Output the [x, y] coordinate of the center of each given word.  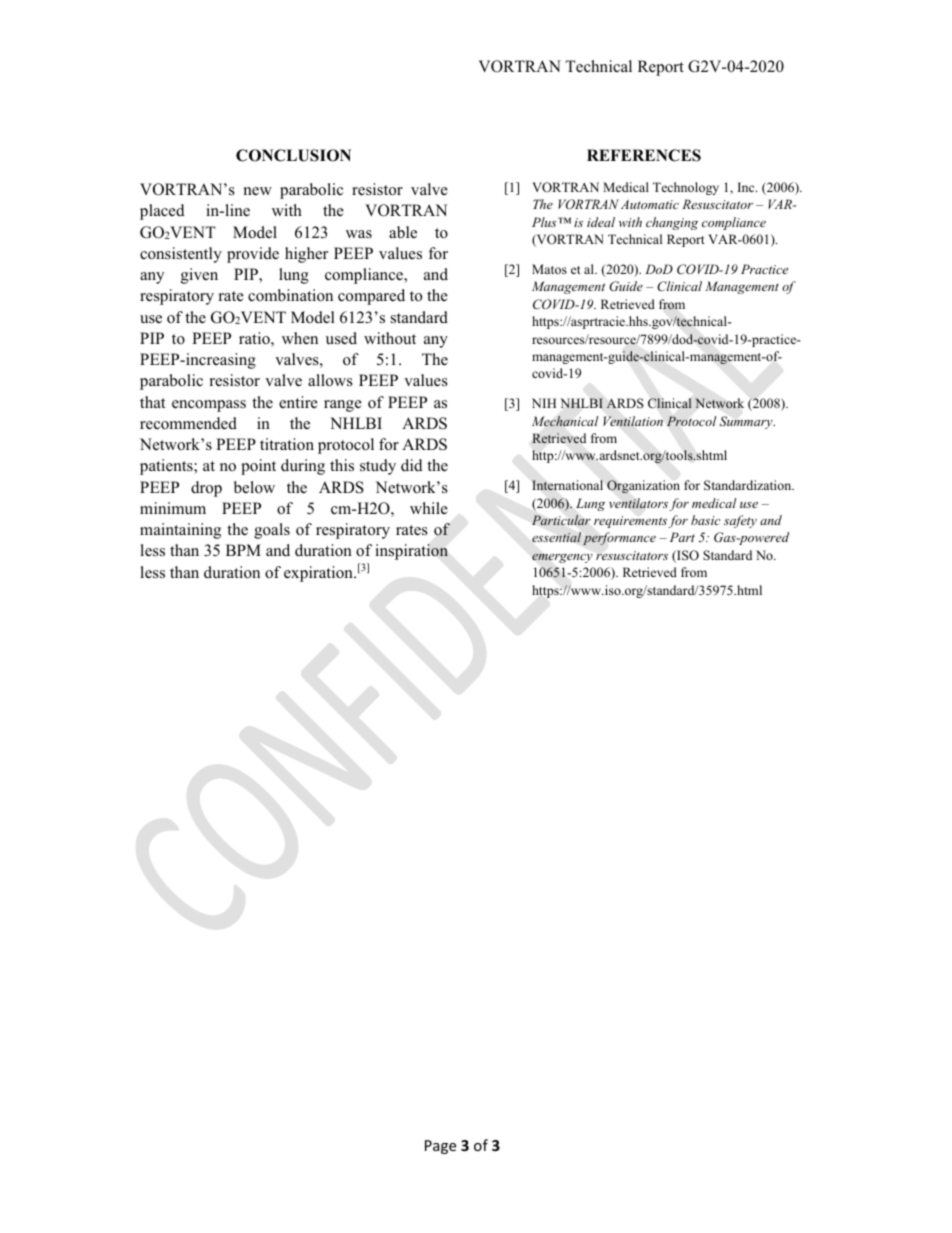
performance [619, 538]
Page [440, 1147]
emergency [562, 558]
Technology [686, 188]
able [403, 232]
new [258, 191]
